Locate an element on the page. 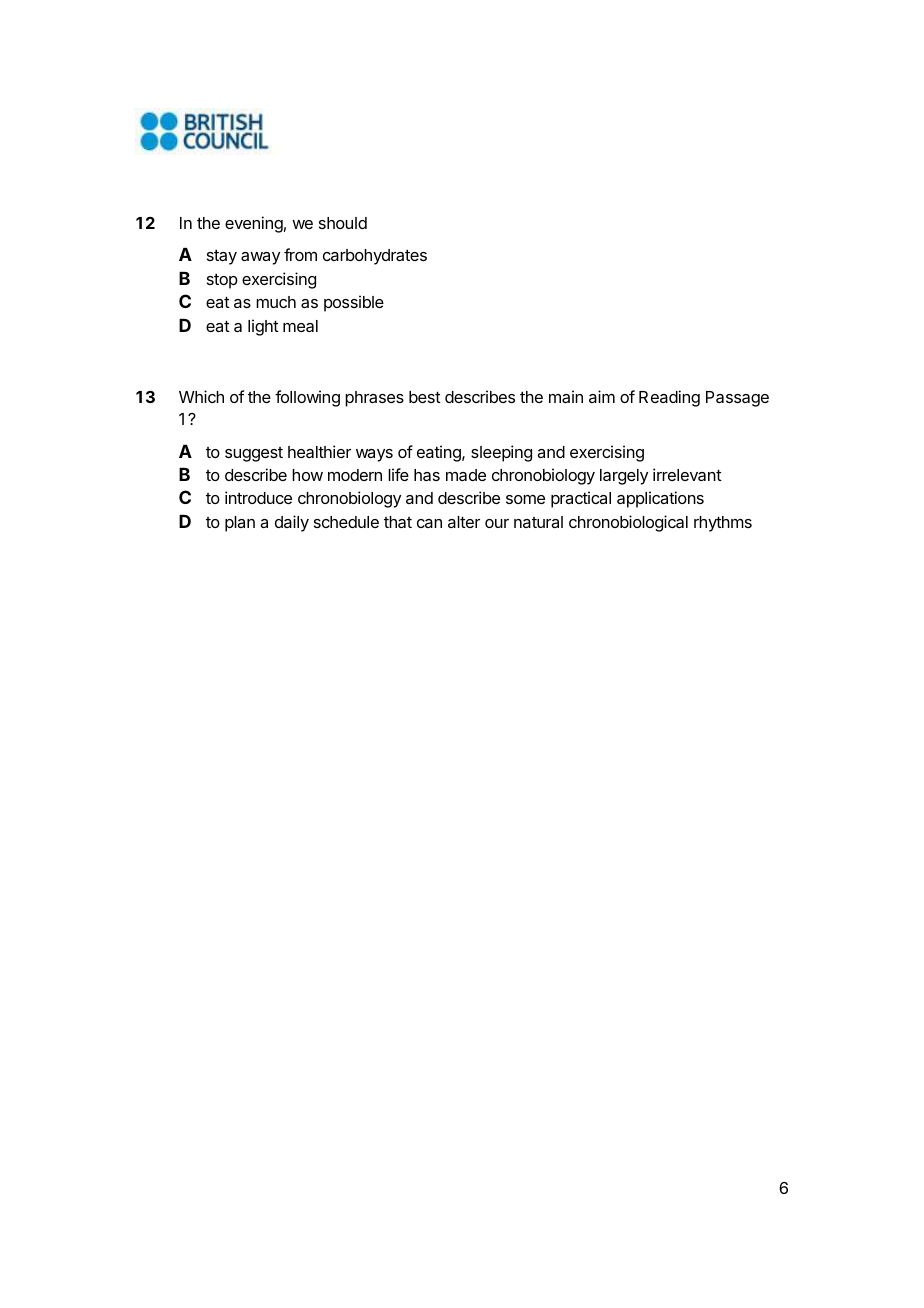 This image has width=924, height=1308. eating is located at coordinates (440, 453).
